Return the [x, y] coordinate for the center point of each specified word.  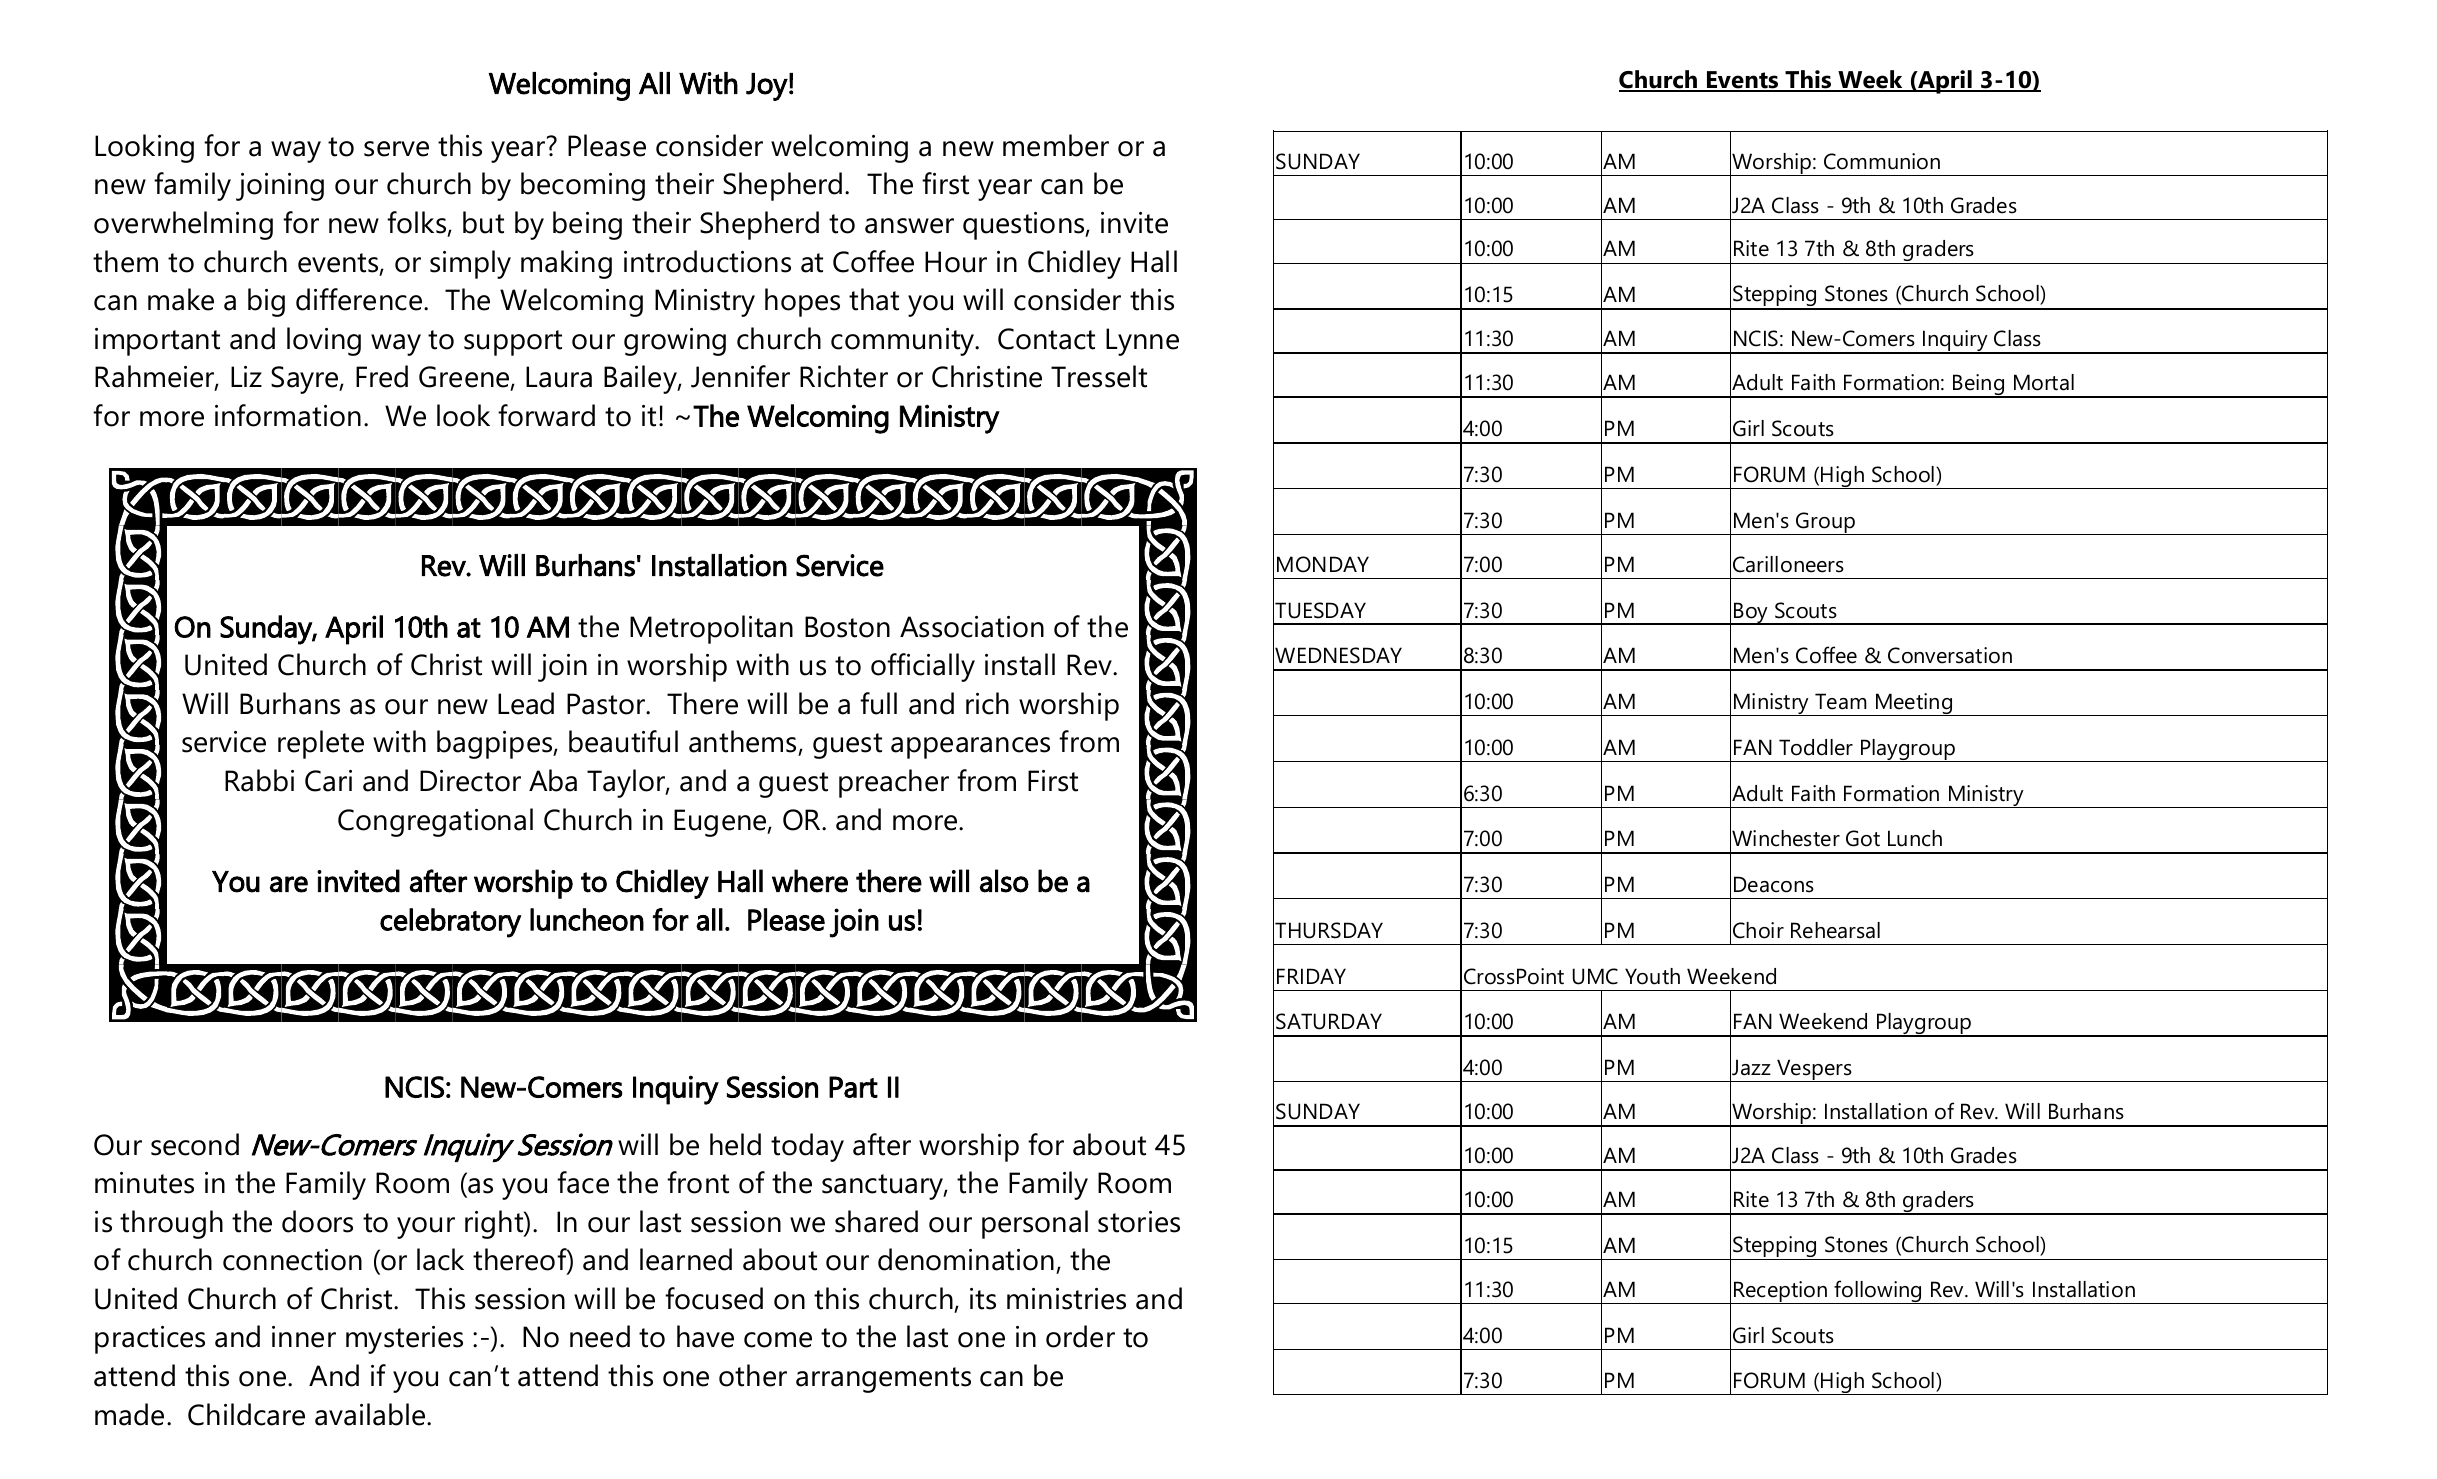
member [1056, 145]
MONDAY [1323, 564]
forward [546, 415]
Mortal [2044, 382]
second [195, 1144]
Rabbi [259, 780]
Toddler [1816, 747]
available [371, 1414]
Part [853, 1087]
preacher [894, 783]
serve [396, 149]
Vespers [1814, 1070]
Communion [1882, 161]
